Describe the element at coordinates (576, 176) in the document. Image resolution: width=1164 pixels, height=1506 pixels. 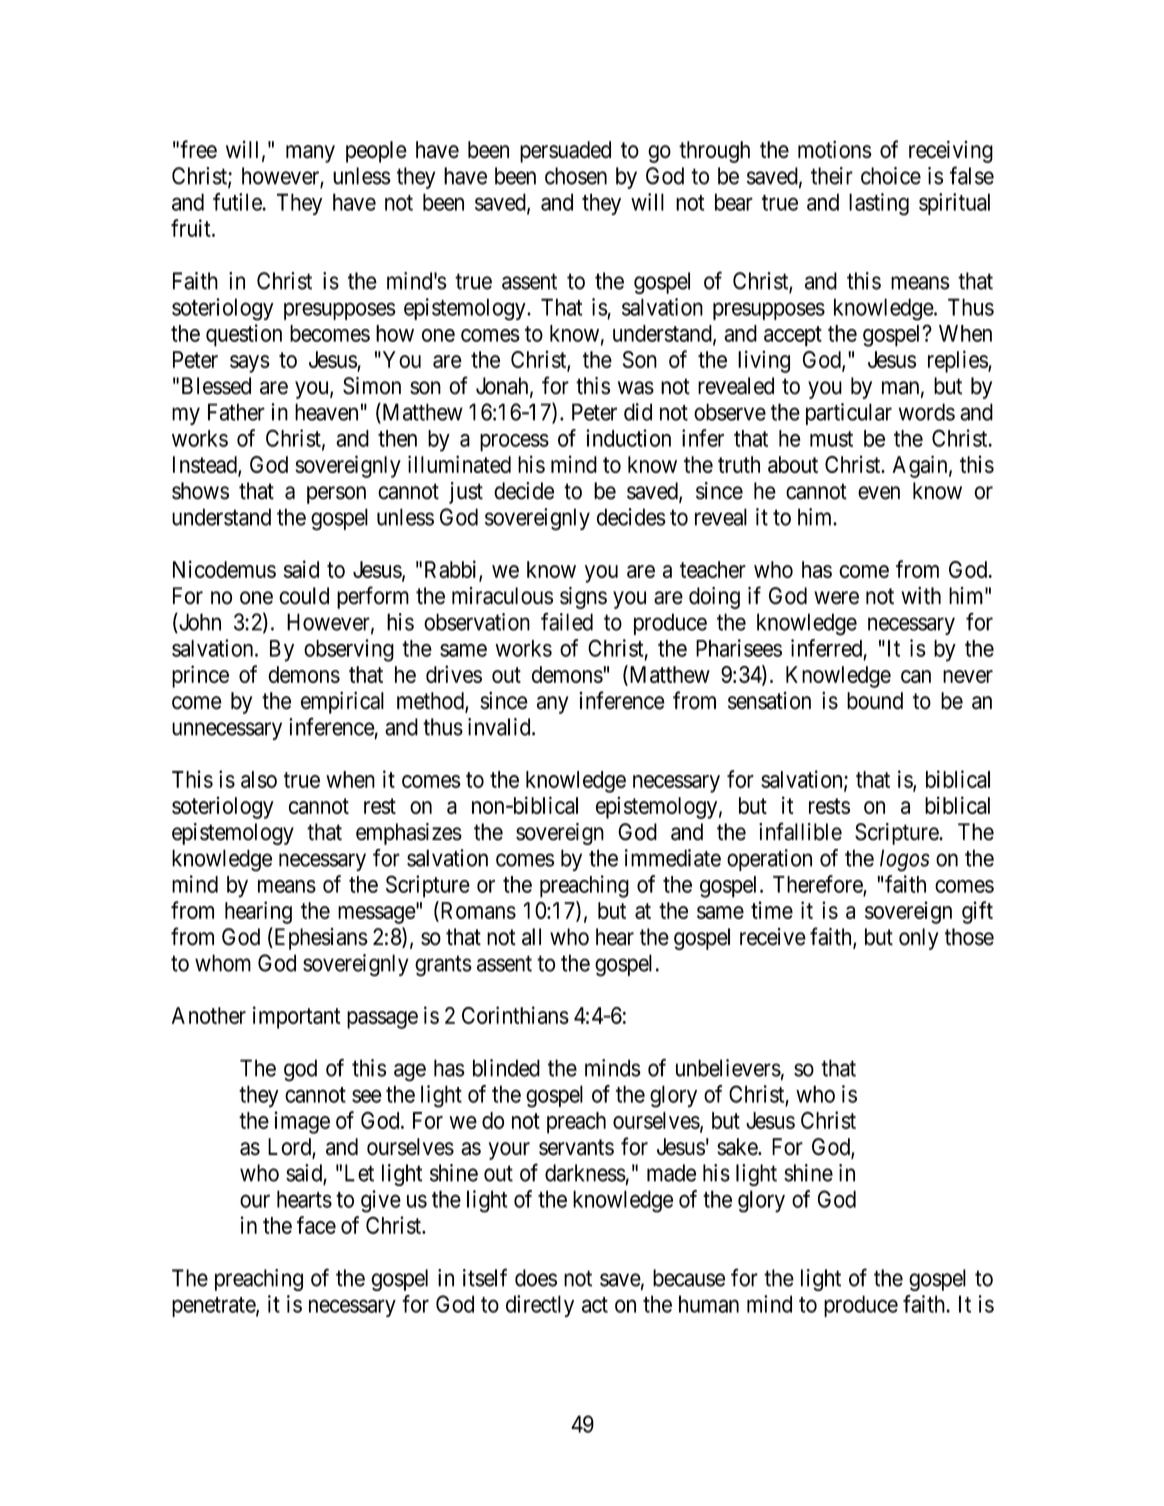
I see `chosen` at that location.
